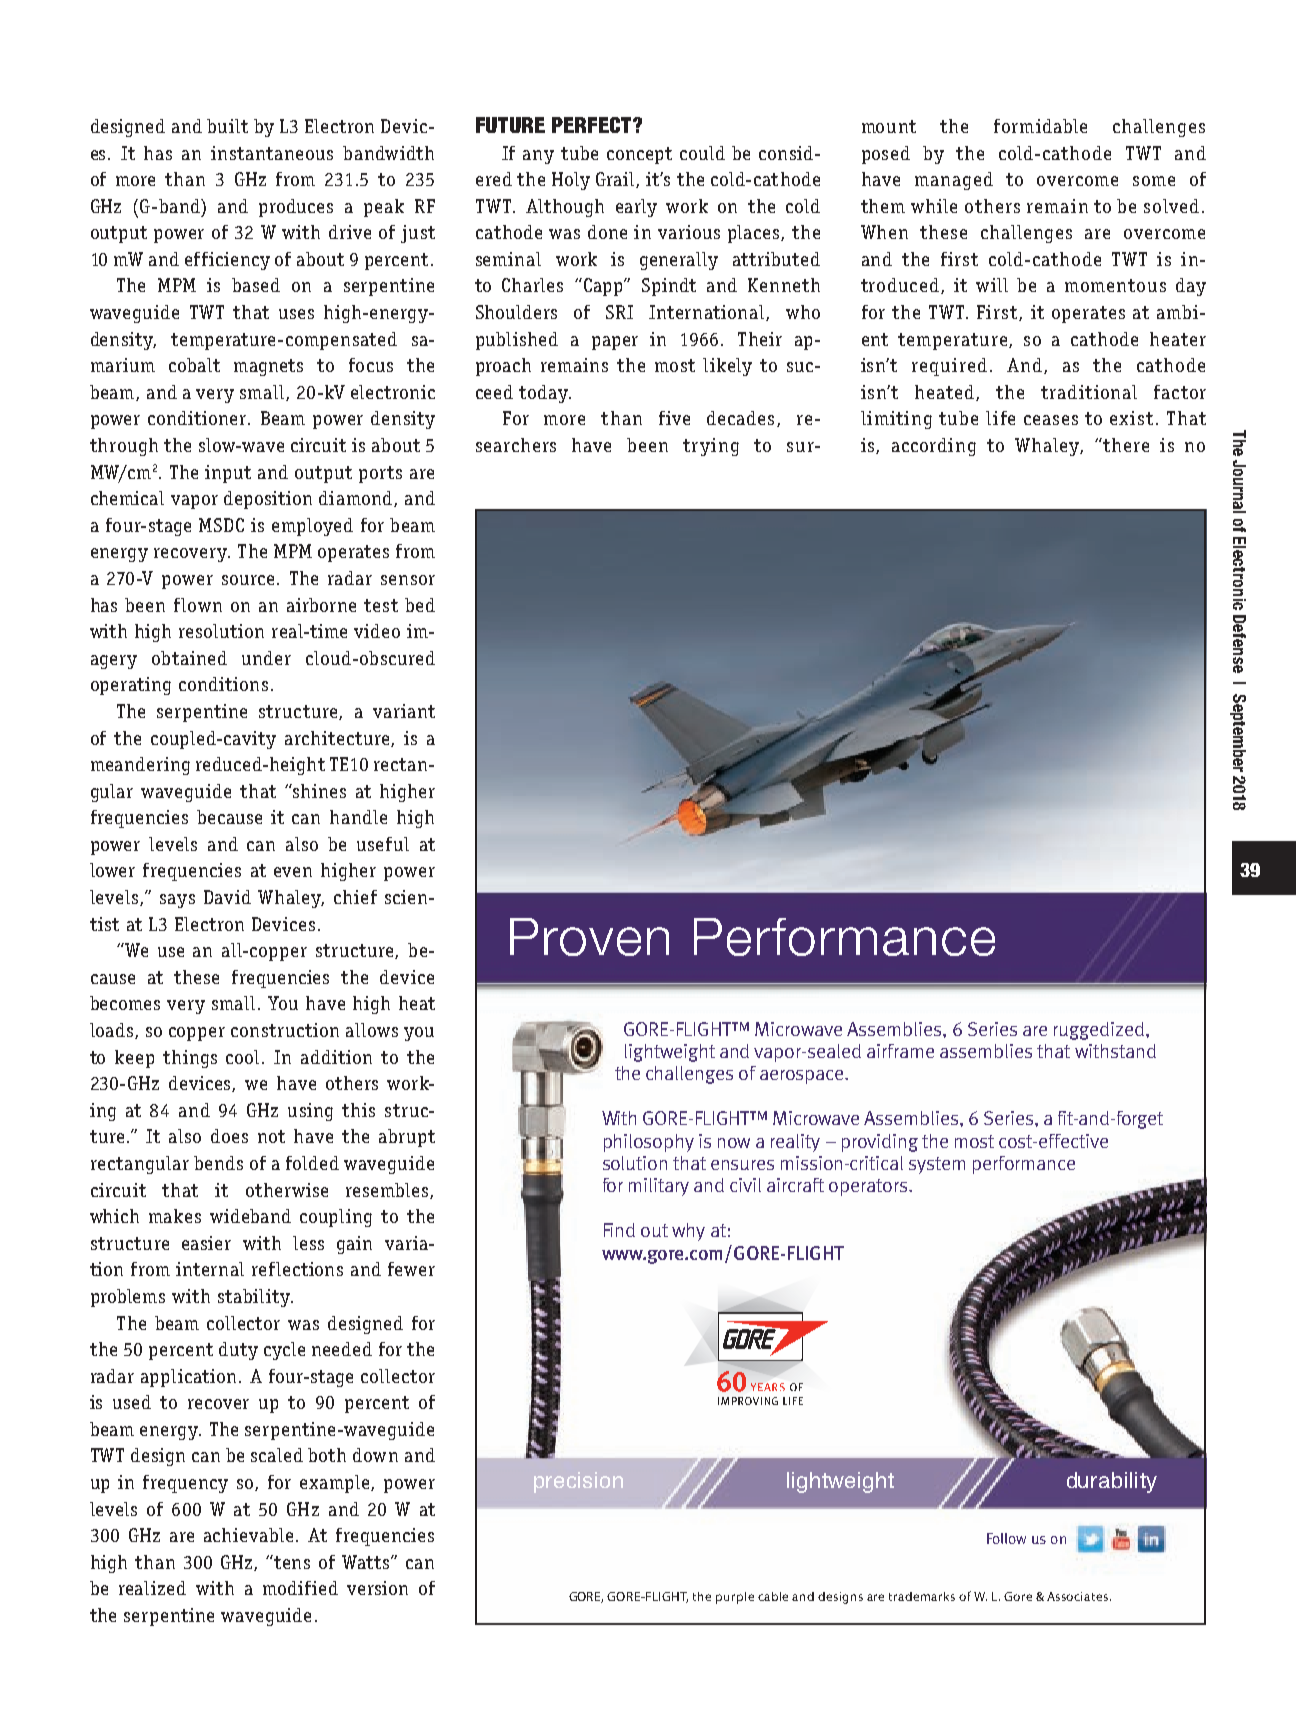 Image resolution: width=1296 pixels, height=1735 pixels. Describe the element at coordinates (1099, 1031) in the page. I see `ruggedized` at that location.
